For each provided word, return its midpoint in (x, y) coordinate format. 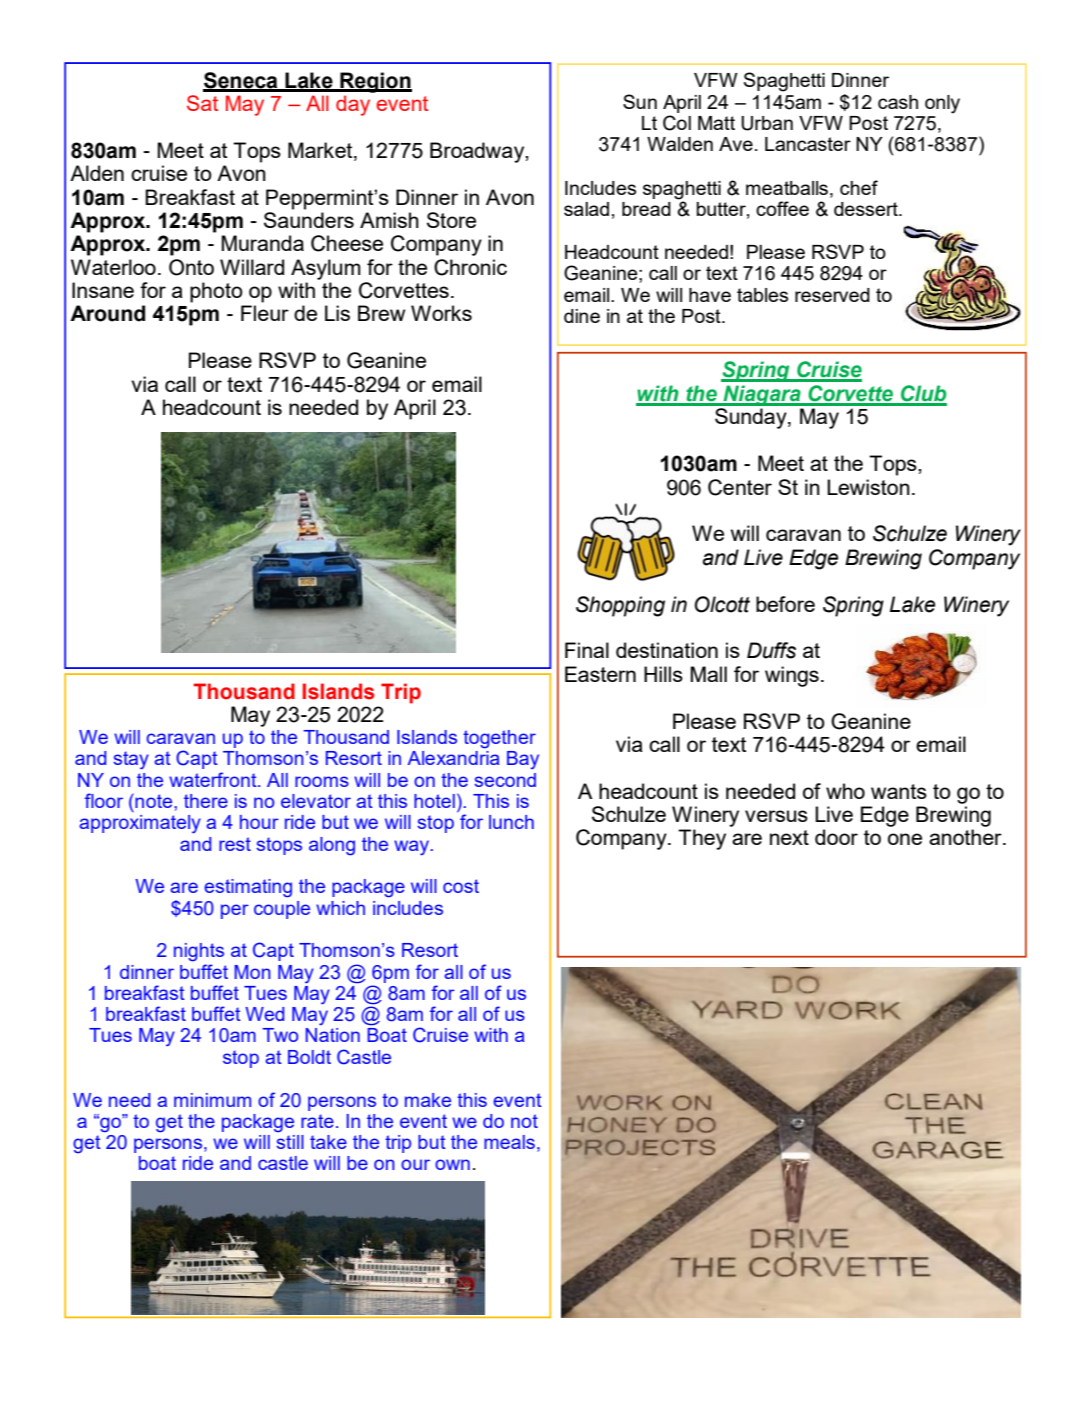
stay (131, 760)
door (836, 837)
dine (582, 316)
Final (587, 650)
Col (677, 123)
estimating (248, 888)
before (785, 604)
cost (461, 886)
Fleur (265, 313)
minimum (212, 1100)
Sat (202, 103)
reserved (832, 295)
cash (898, 102)
